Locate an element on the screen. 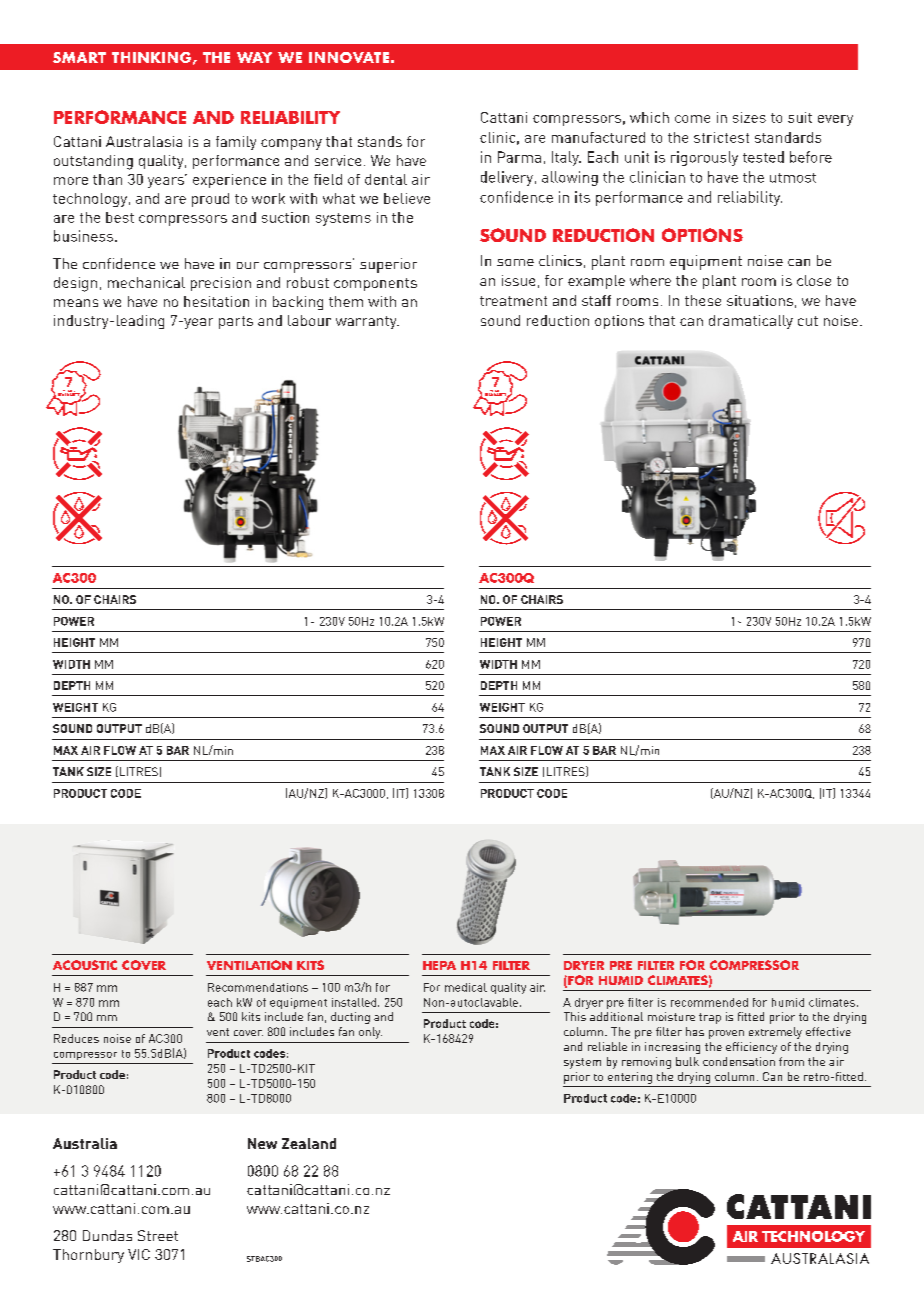 This screenshot has height=1308, width=924. Australasia is located at coordinates (144, 141).
